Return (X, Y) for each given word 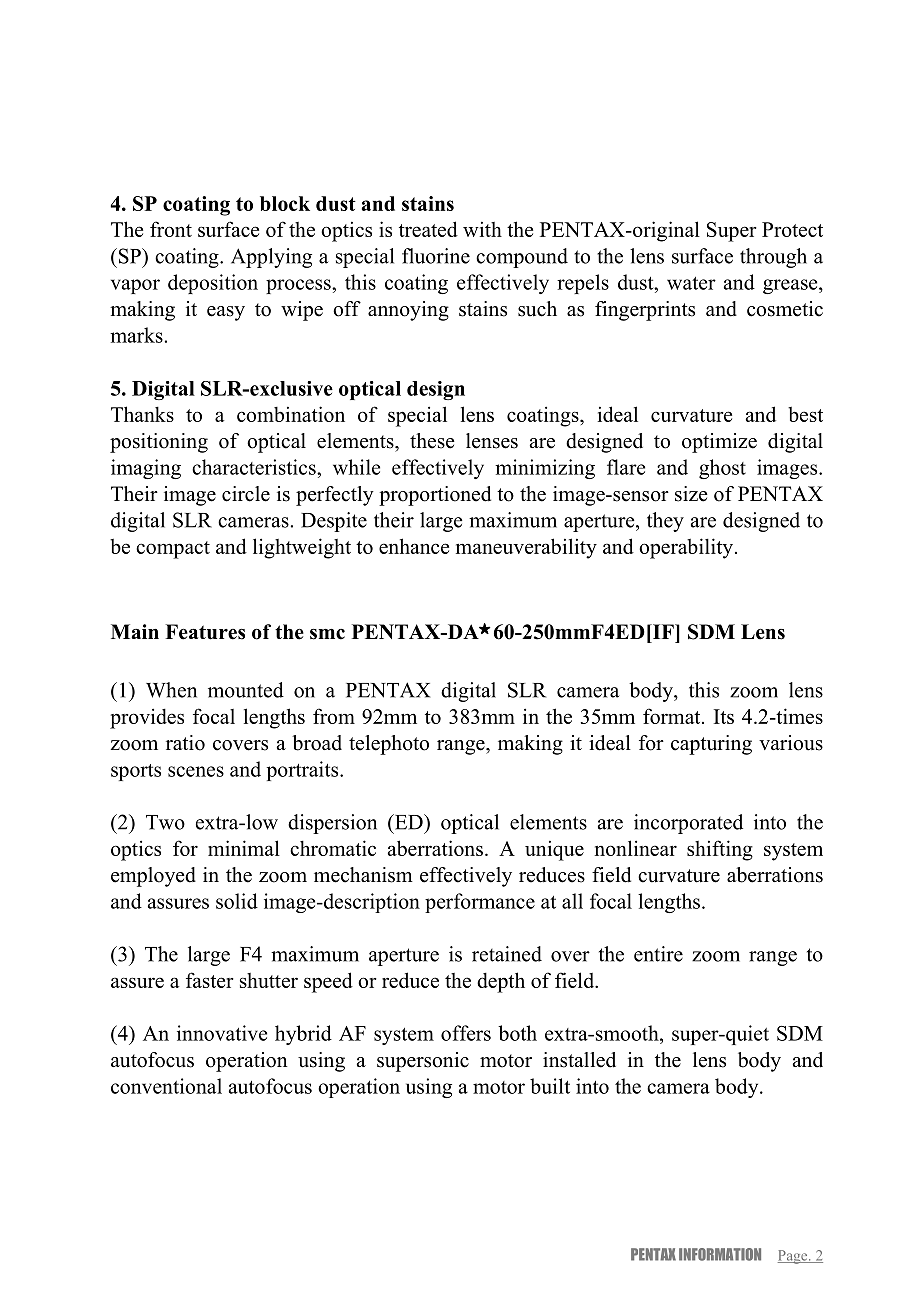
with (482, 229)
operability (687, 548)
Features (205, 632)
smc (327, 634)
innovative (222, 1033)
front (171, 229)
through (773, 258)
